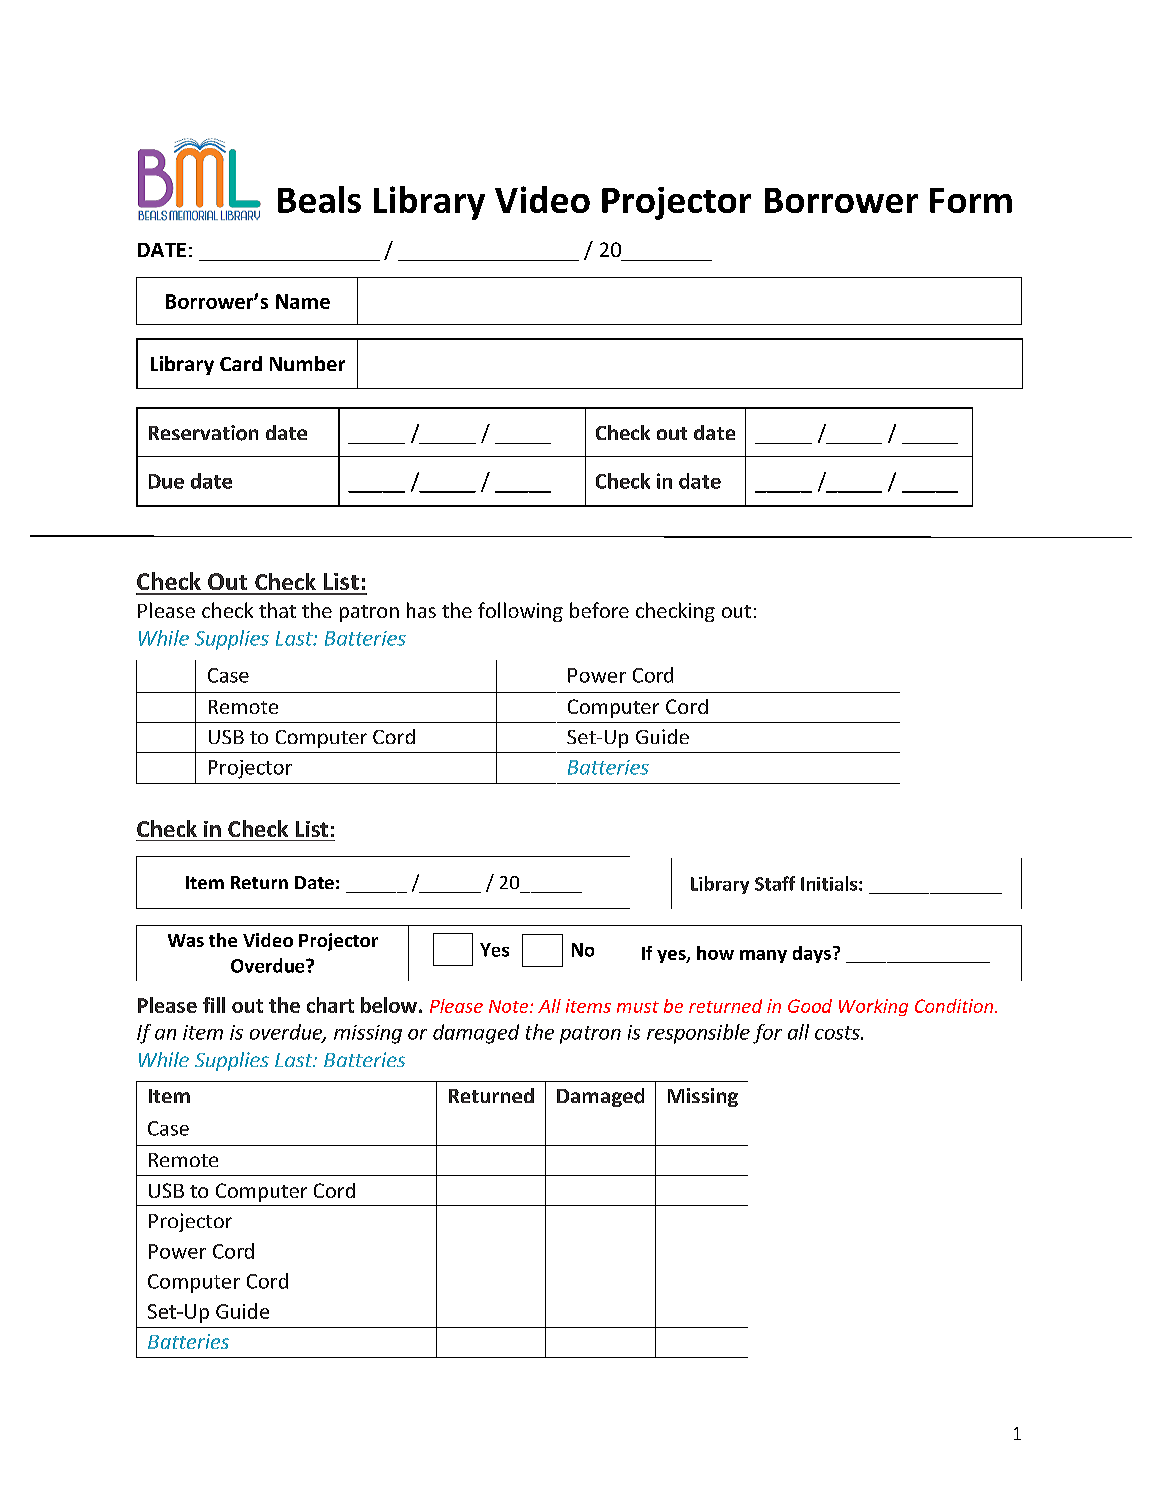 This screenshot has width=1158, height=1498. What do you see at coordinates (971, 200) in the screenshot?
I see `Form` at bounding box center [971, 200].
